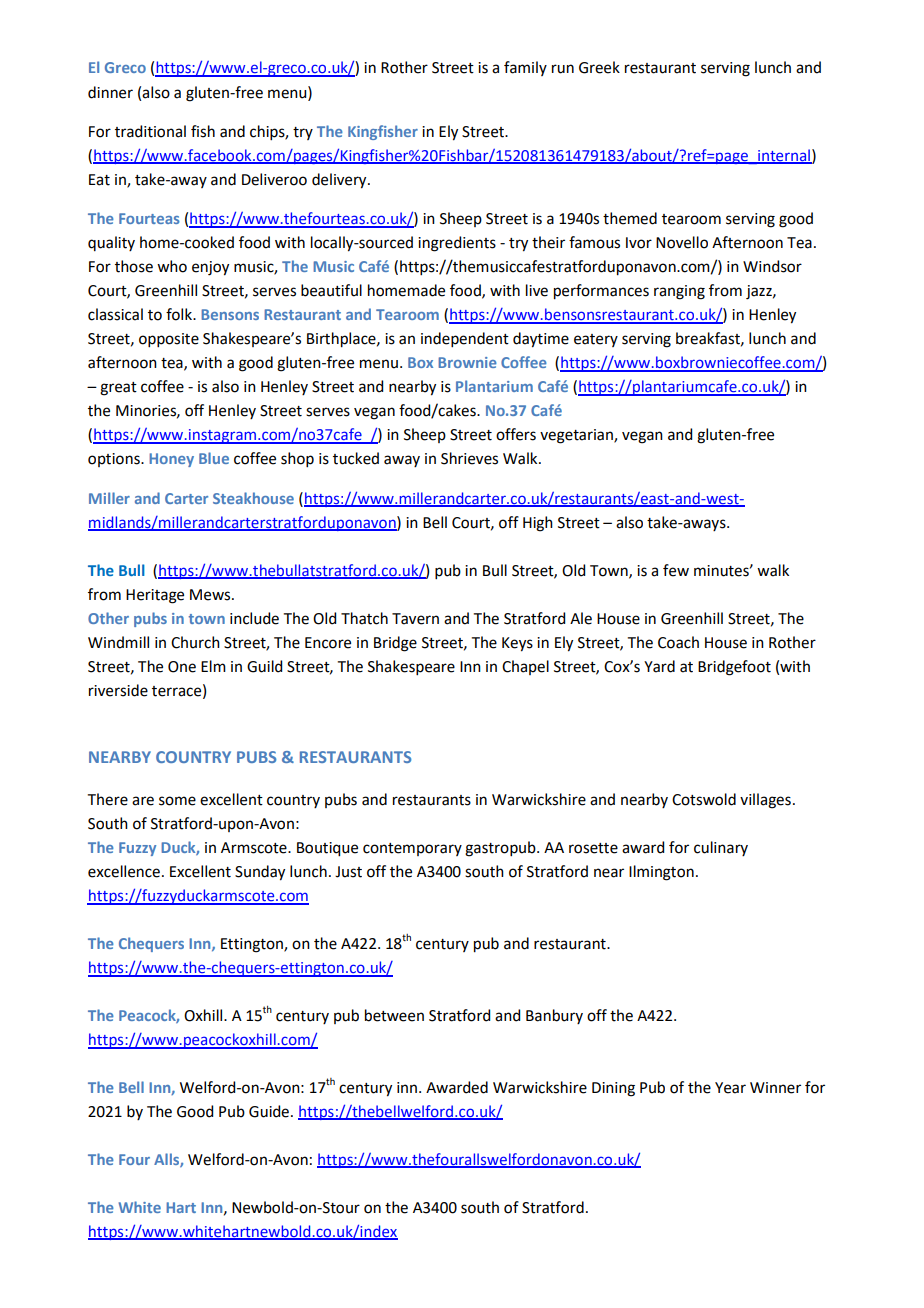 The height and width of the document is (1308, 924). What do you see at coordinates (525, 68) in the document?
I see `family` at bounding box center [525, 68].
